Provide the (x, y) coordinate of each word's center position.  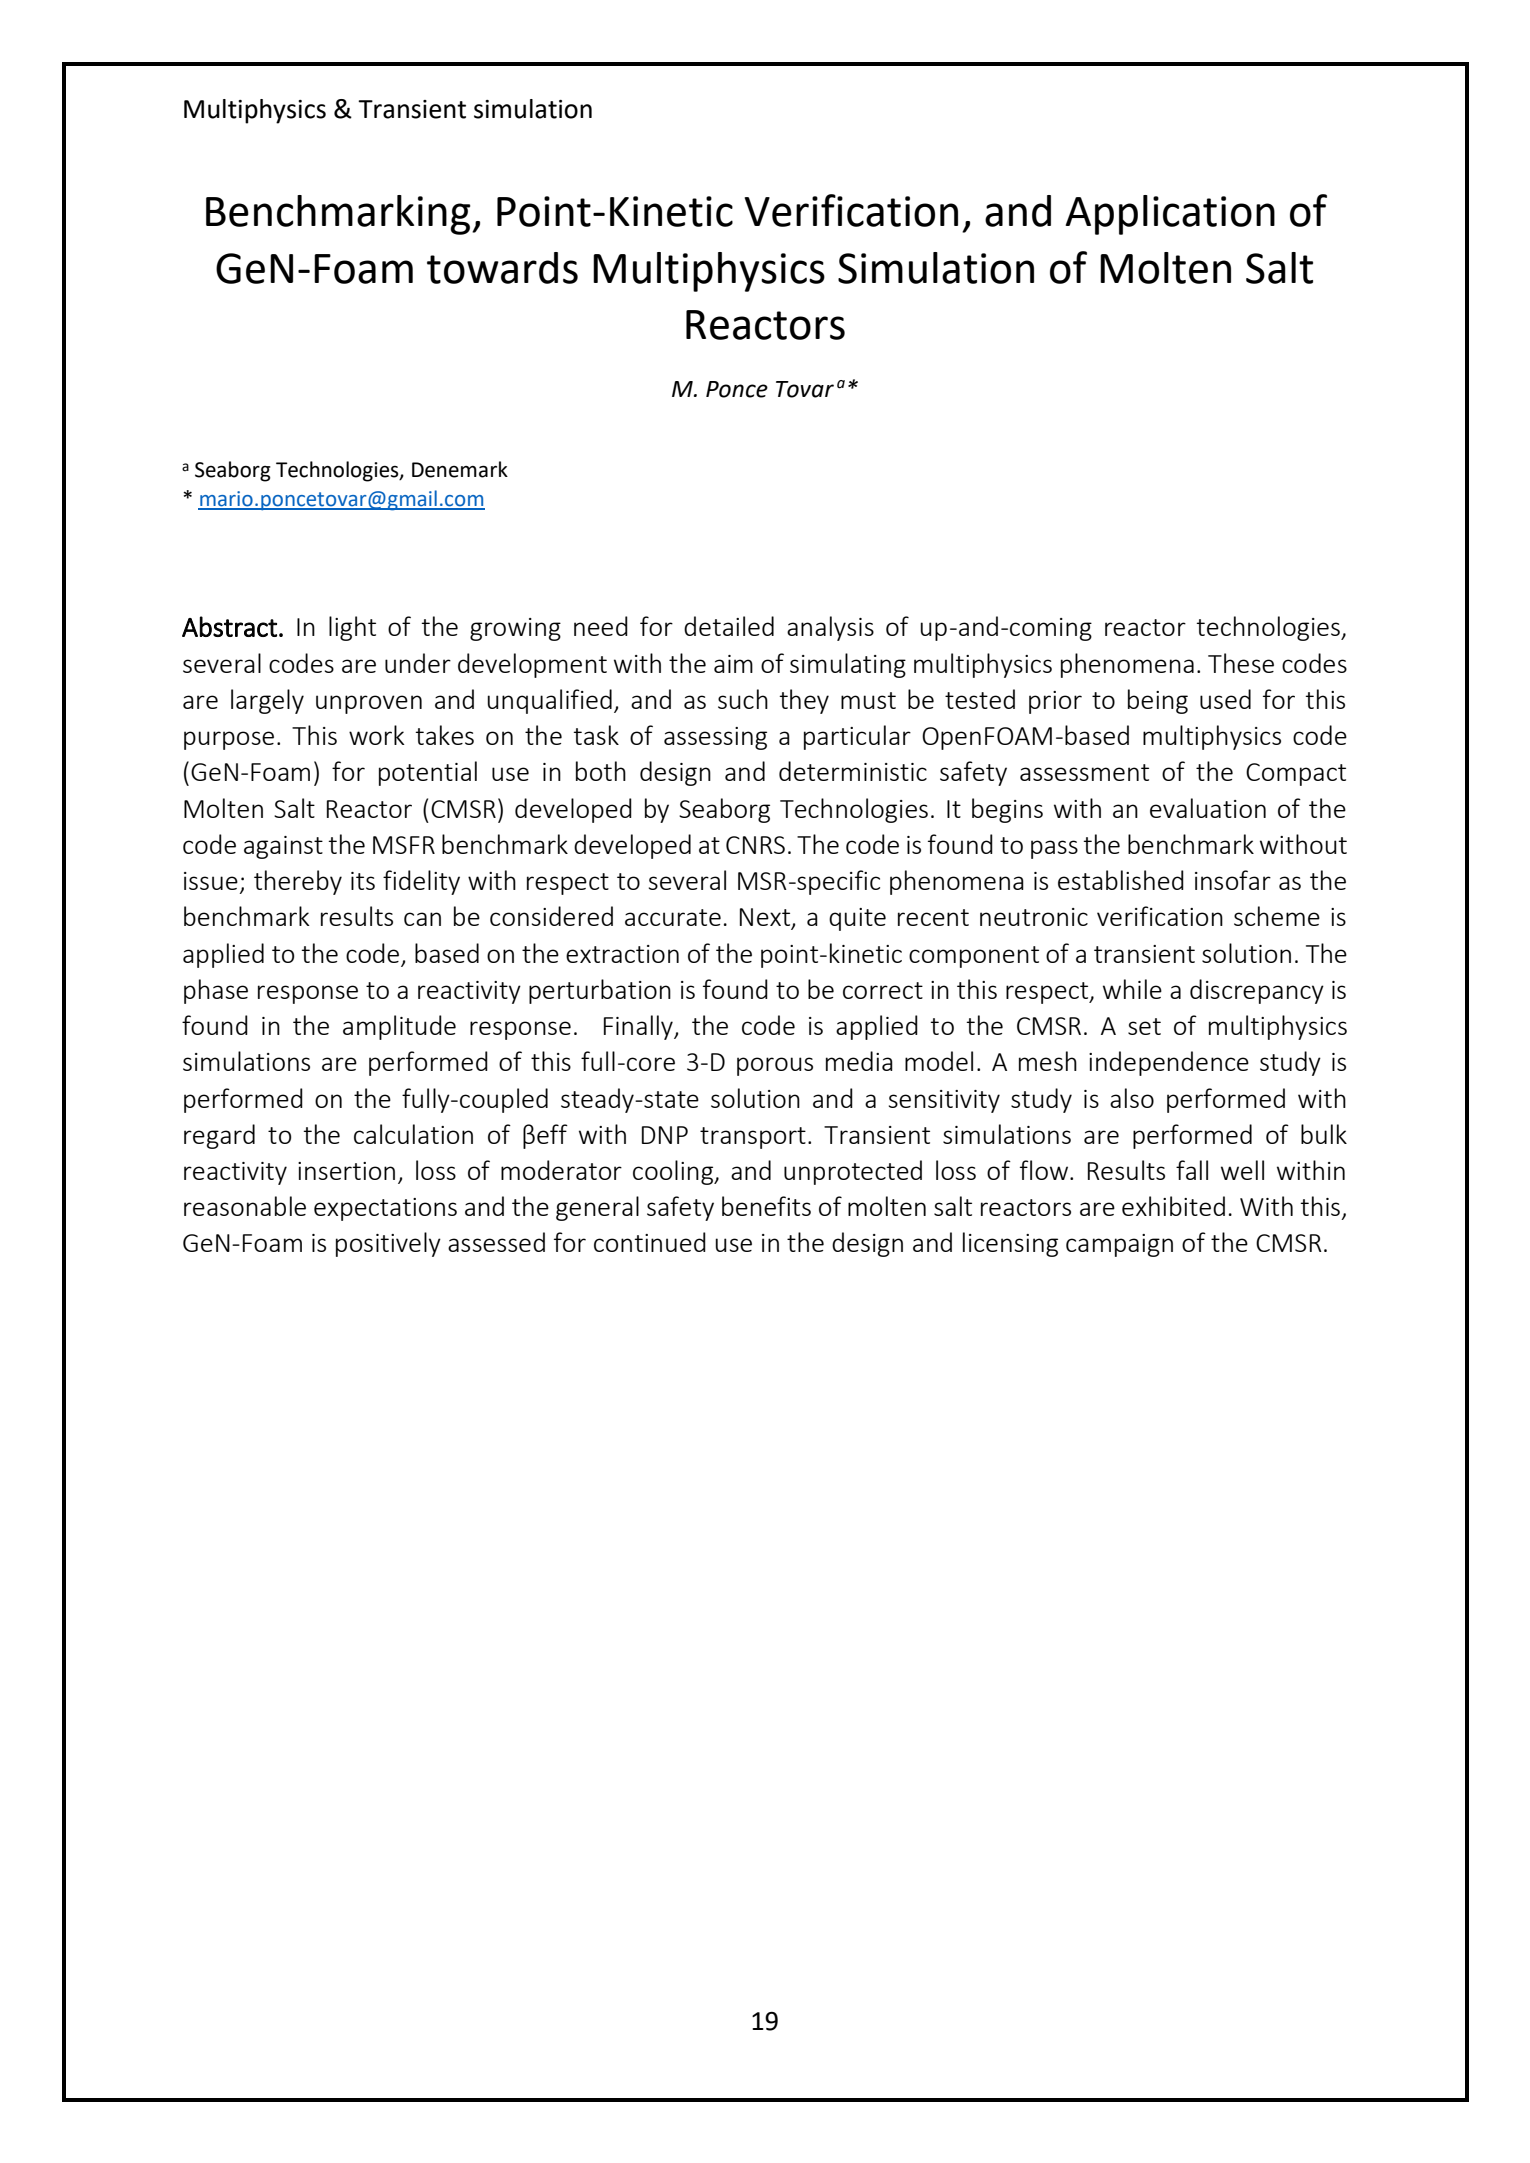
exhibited (1173, 1206)
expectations (385, 1209)
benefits (766, 1206)
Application (1170, 215)
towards (502, 268)
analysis (830, 628)
